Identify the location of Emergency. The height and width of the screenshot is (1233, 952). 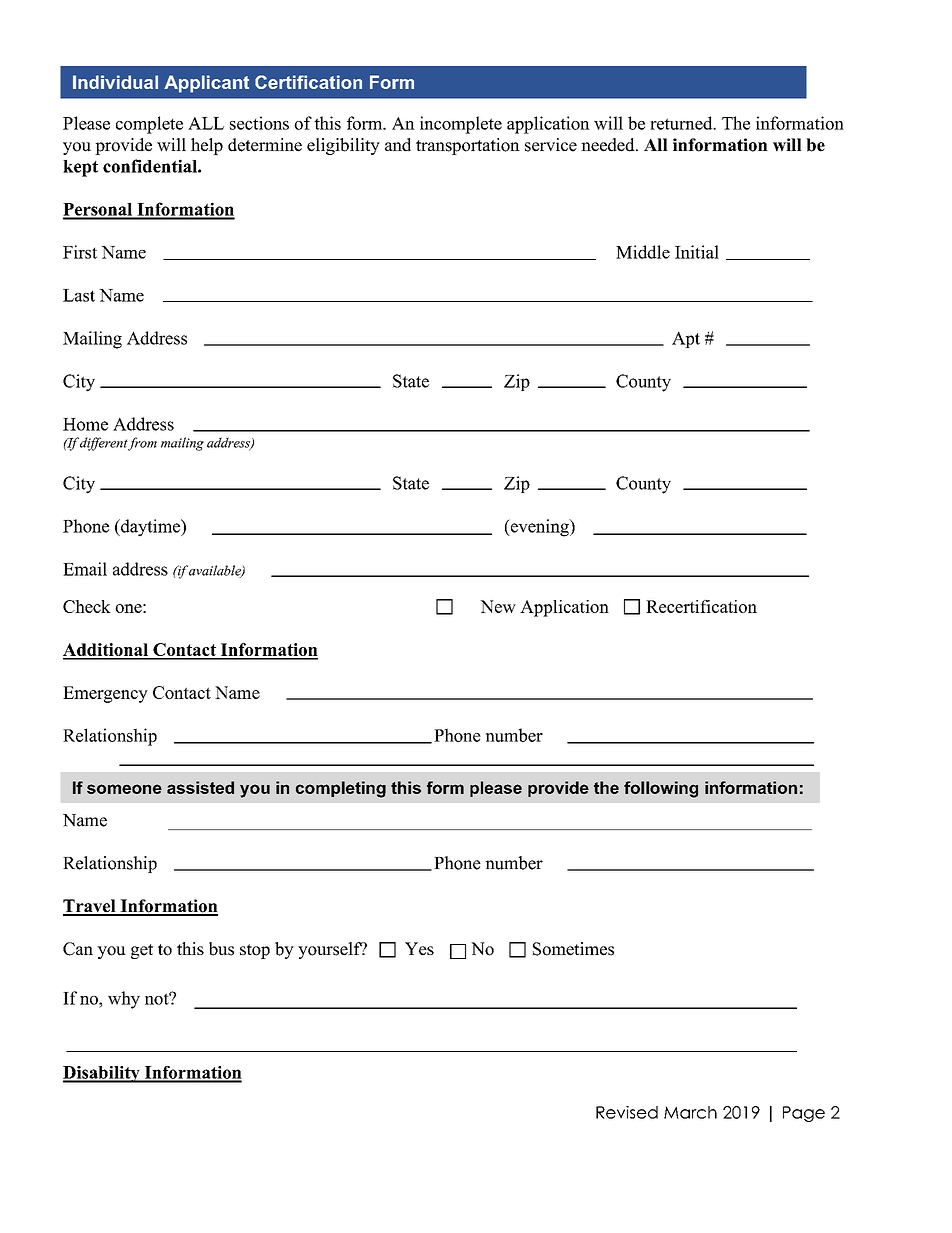
(105, 694).
